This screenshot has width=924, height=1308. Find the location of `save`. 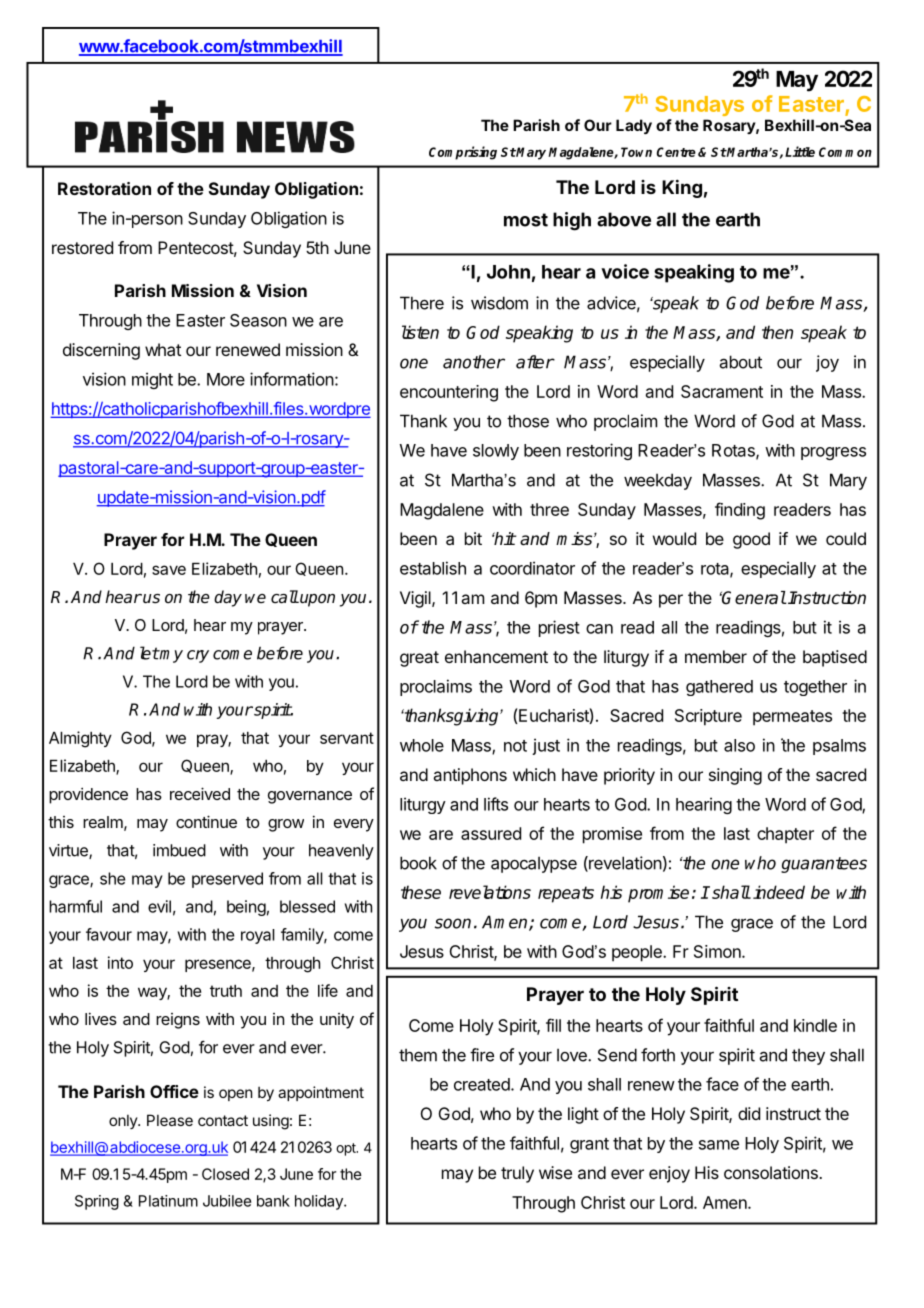

save is located at coordinates (169, 570).
